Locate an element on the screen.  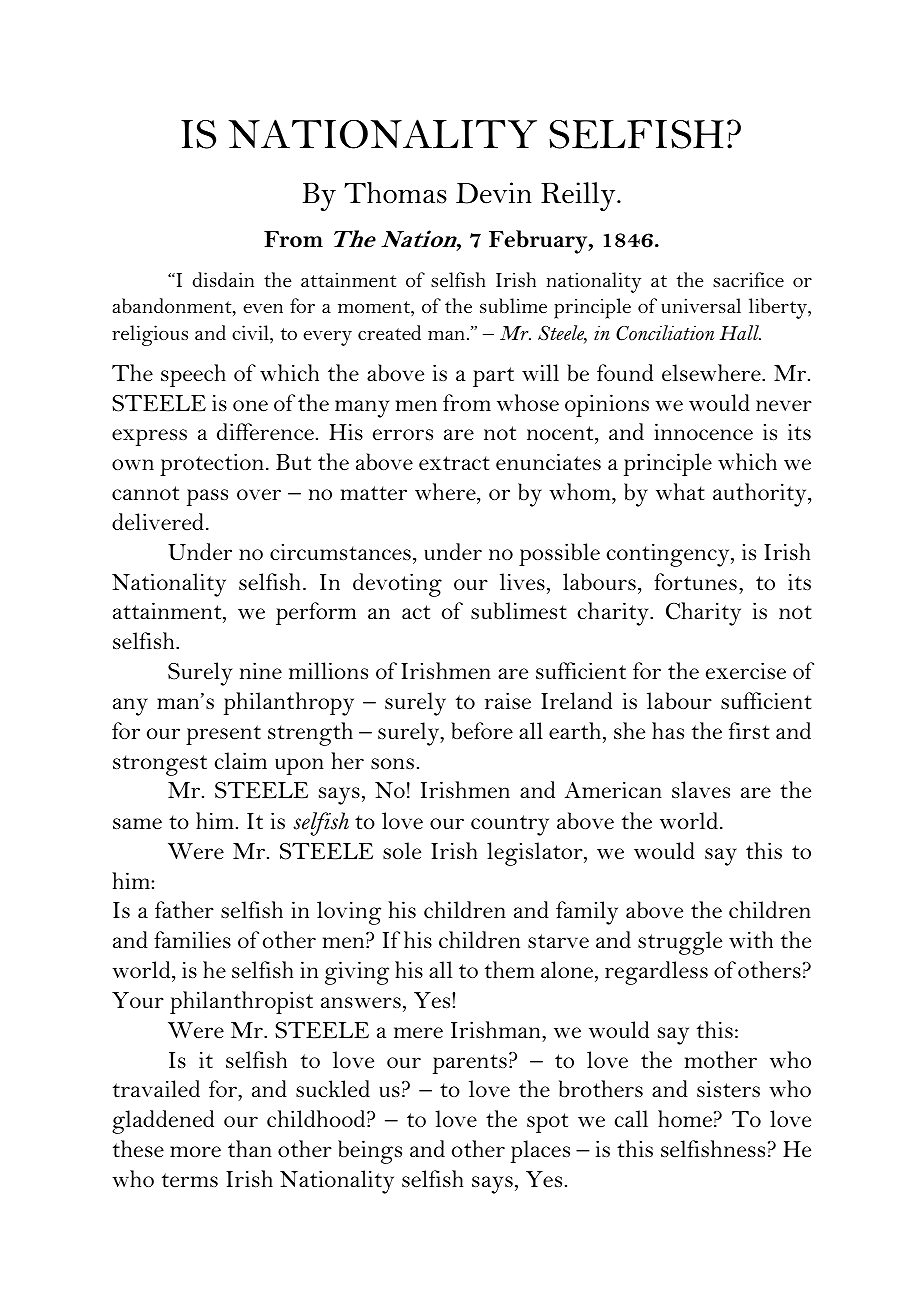
them is located at coordinates (510, 970).
